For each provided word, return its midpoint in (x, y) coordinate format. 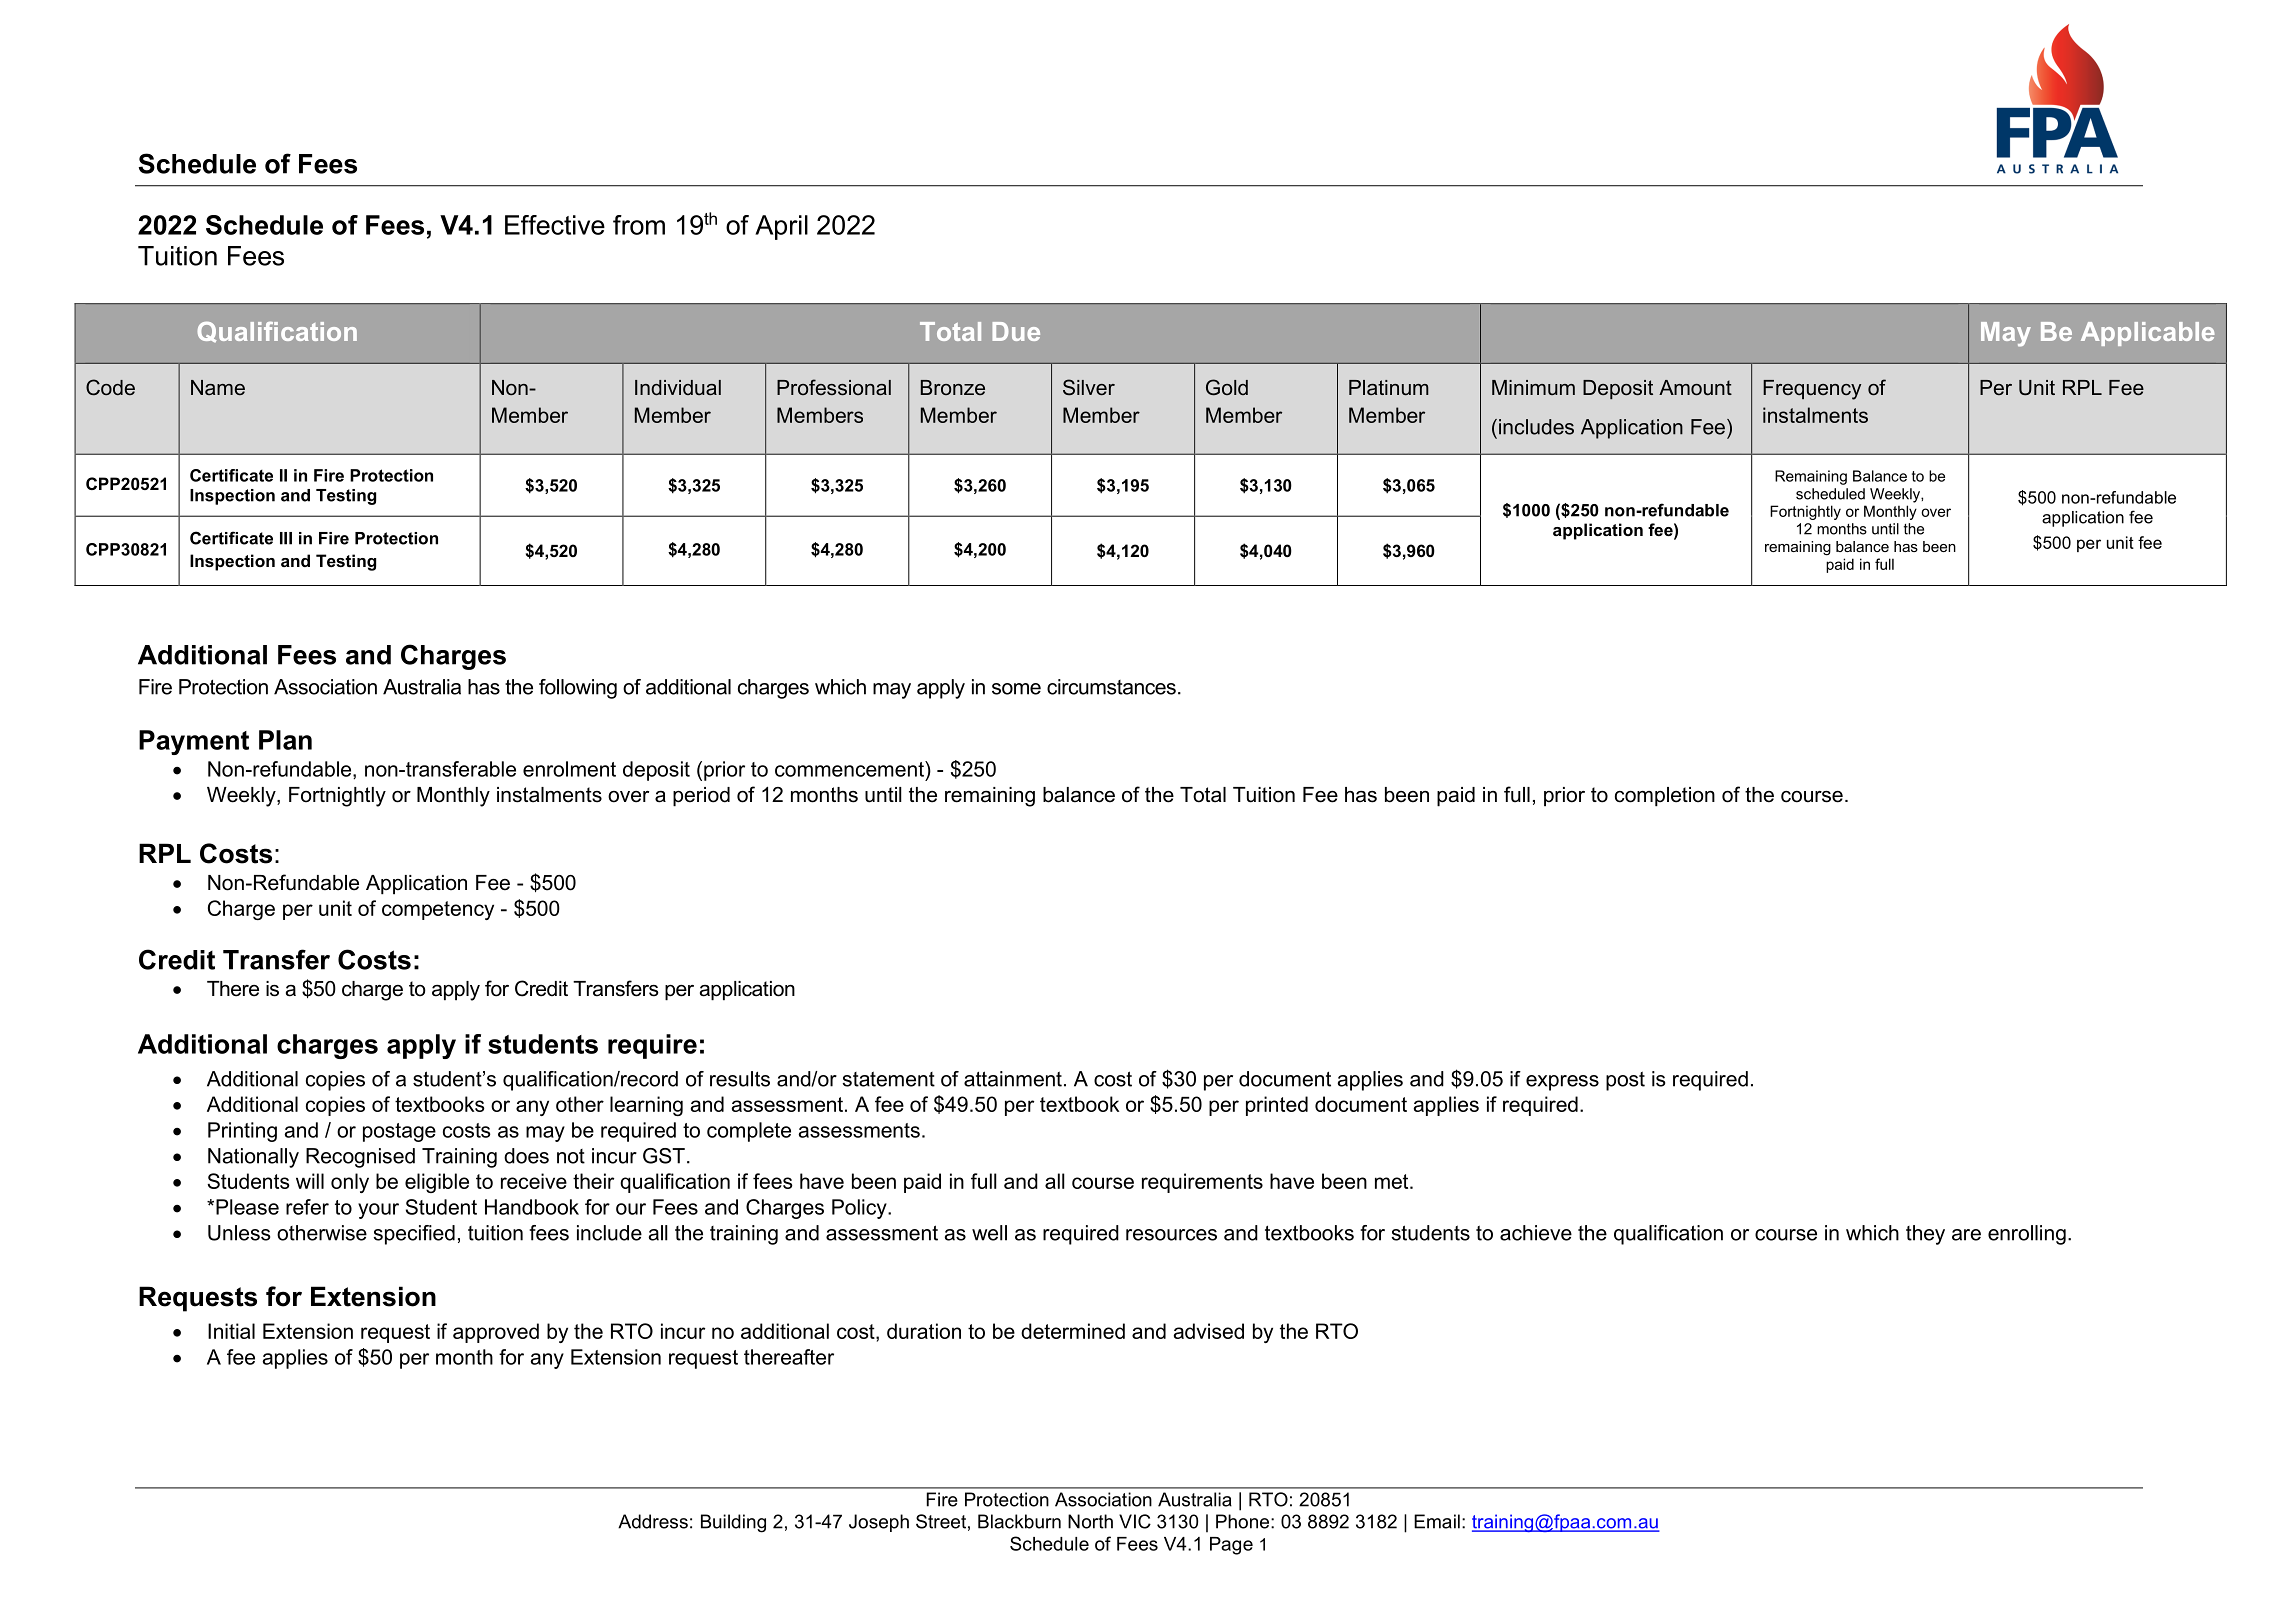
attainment (1013, 1079)
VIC (1135, 1521)
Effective (555, 225)
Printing (242, 1132)
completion (1665, 797)
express (1562, 1083)
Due (1016, 331)
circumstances (1111, 687)
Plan (285, 740)
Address (653, 1521)
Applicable (2148, 334)
